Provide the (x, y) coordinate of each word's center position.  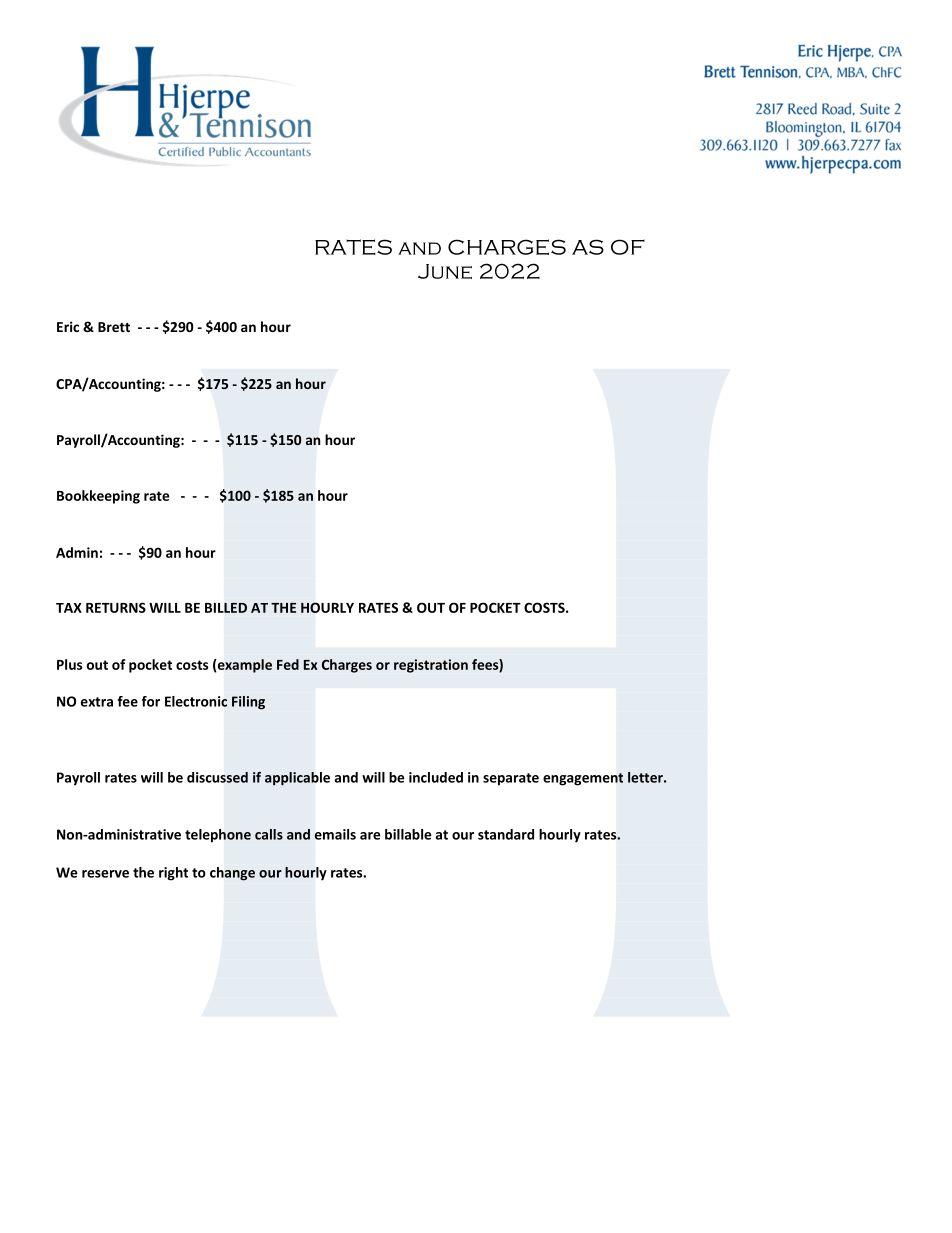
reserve (105, 874)
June (445, 271)
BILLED (226, 608)
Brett (114, 327)
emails (335, 834)
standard (506, 834)
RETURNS (116, 607)
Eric (68, 326)
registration (431, 666)
